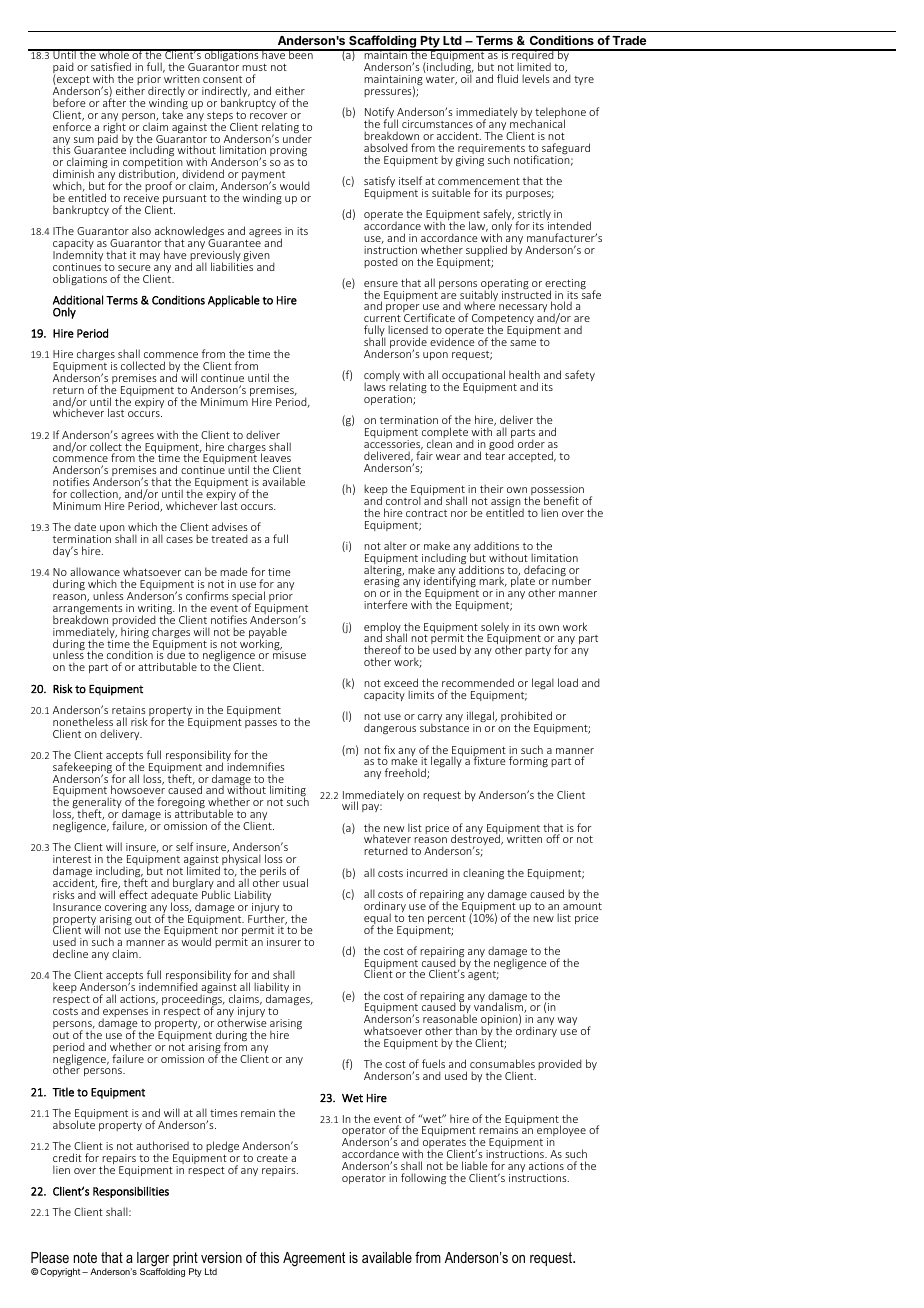 This screenshot has width=924, height=1308. Describe the element at coordinates (568, 682) in the screenshot. I see `load` at that location.
